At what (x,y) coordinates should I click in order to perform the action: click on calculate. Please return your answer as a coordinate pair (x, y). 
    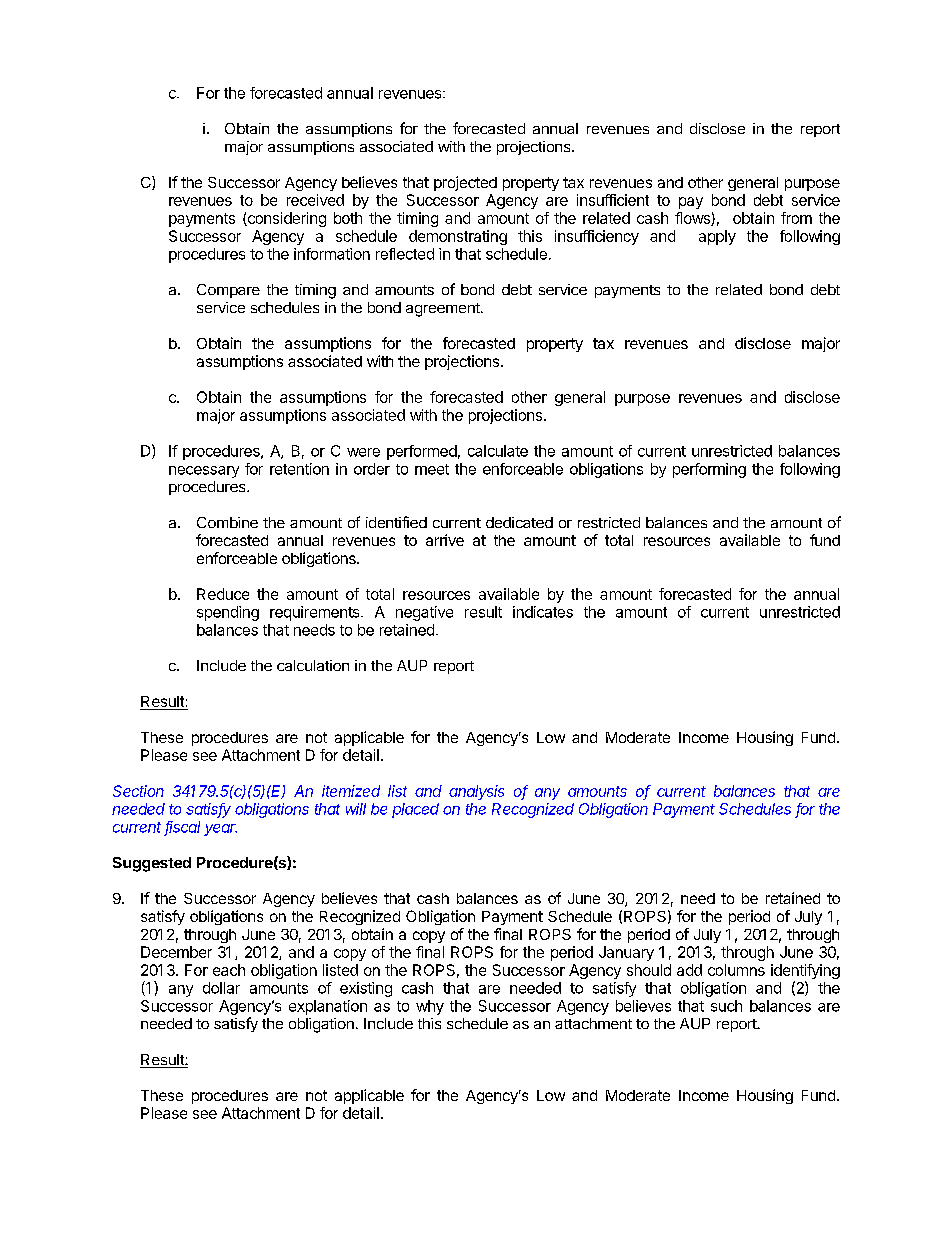
    Looking at the image, I should click on (498, 451).
